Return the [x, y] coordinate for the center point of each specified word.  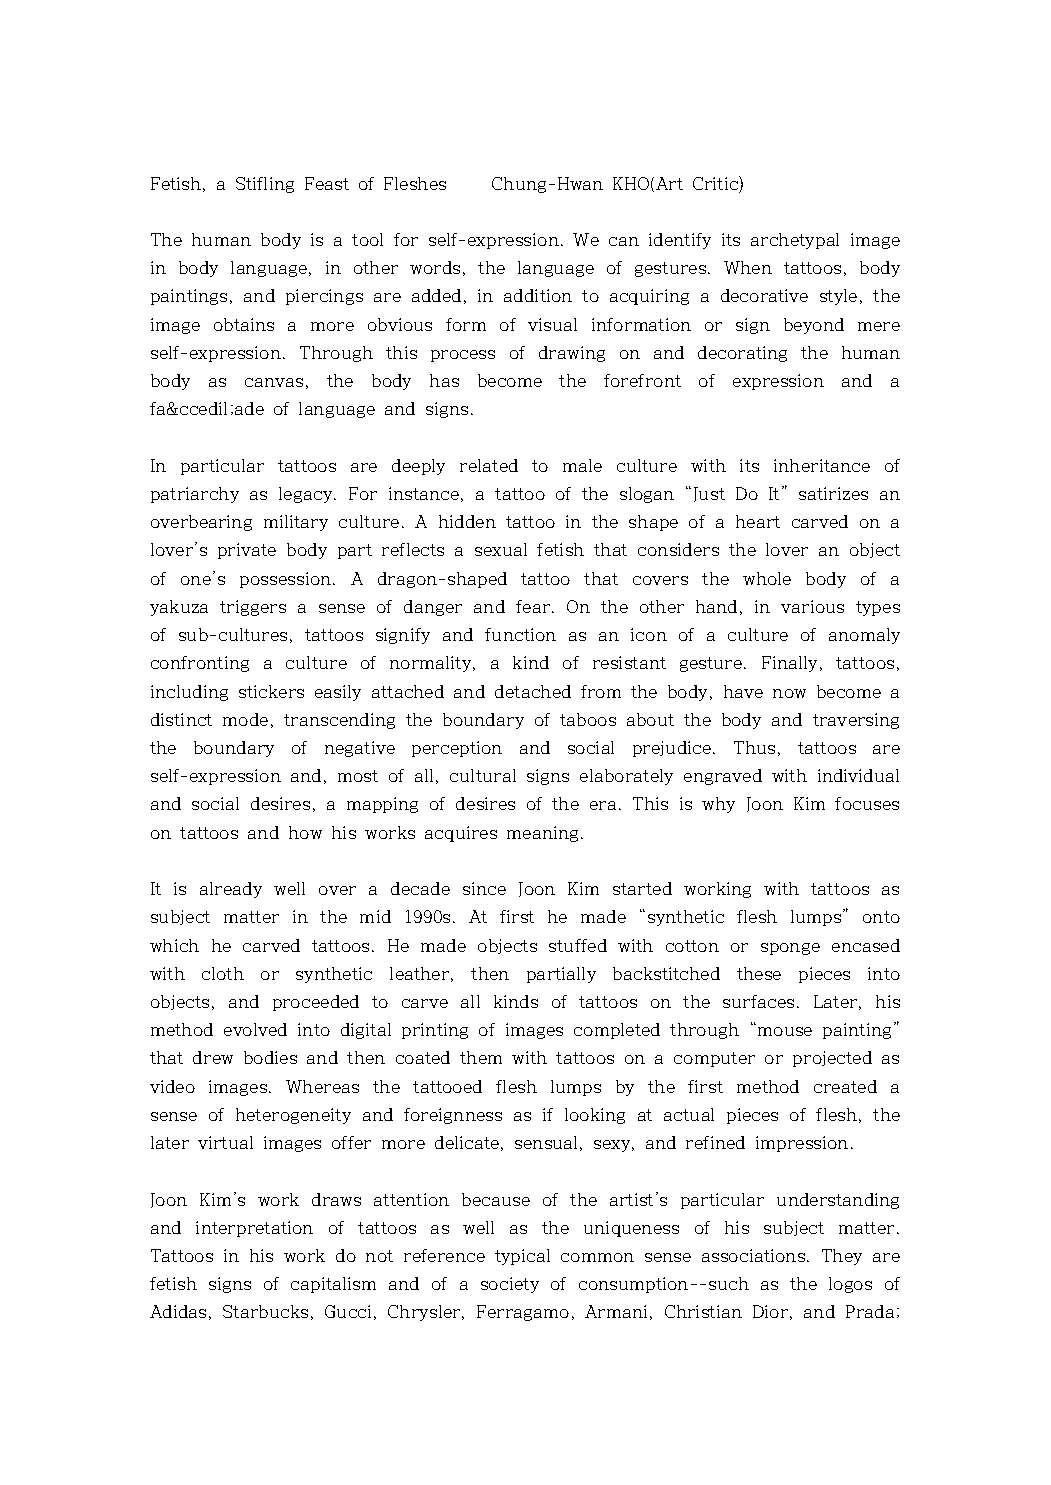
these [759, 973]
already [231, 890]
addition [538, 295]
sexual [501, 549]
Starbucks [265, 1311]
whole [767, 578]
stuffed [578, 945]
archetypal [795, 241]
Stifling [265, 185]
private [247, 551]
